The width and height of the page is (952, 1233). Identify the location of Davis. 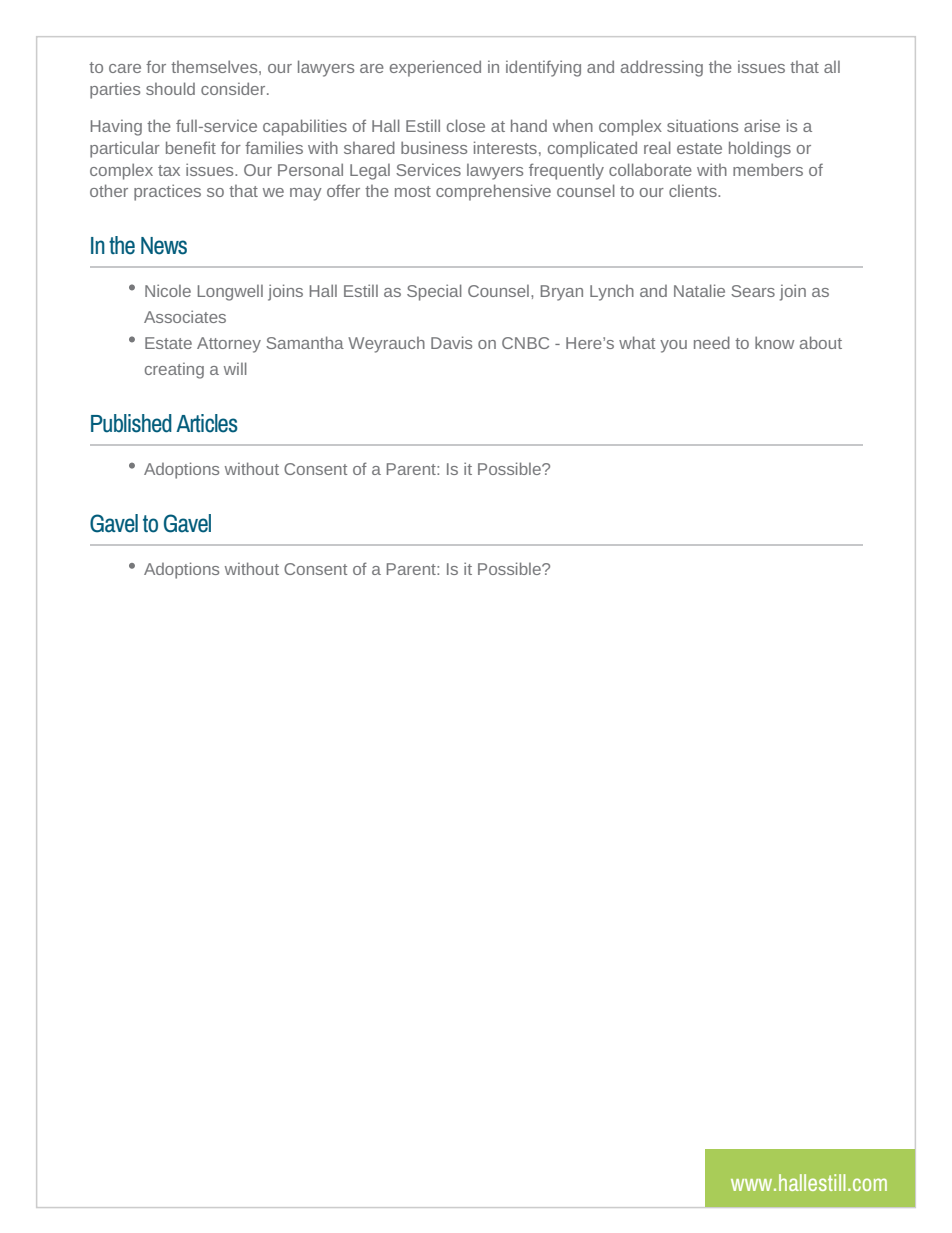
(451, 342).
